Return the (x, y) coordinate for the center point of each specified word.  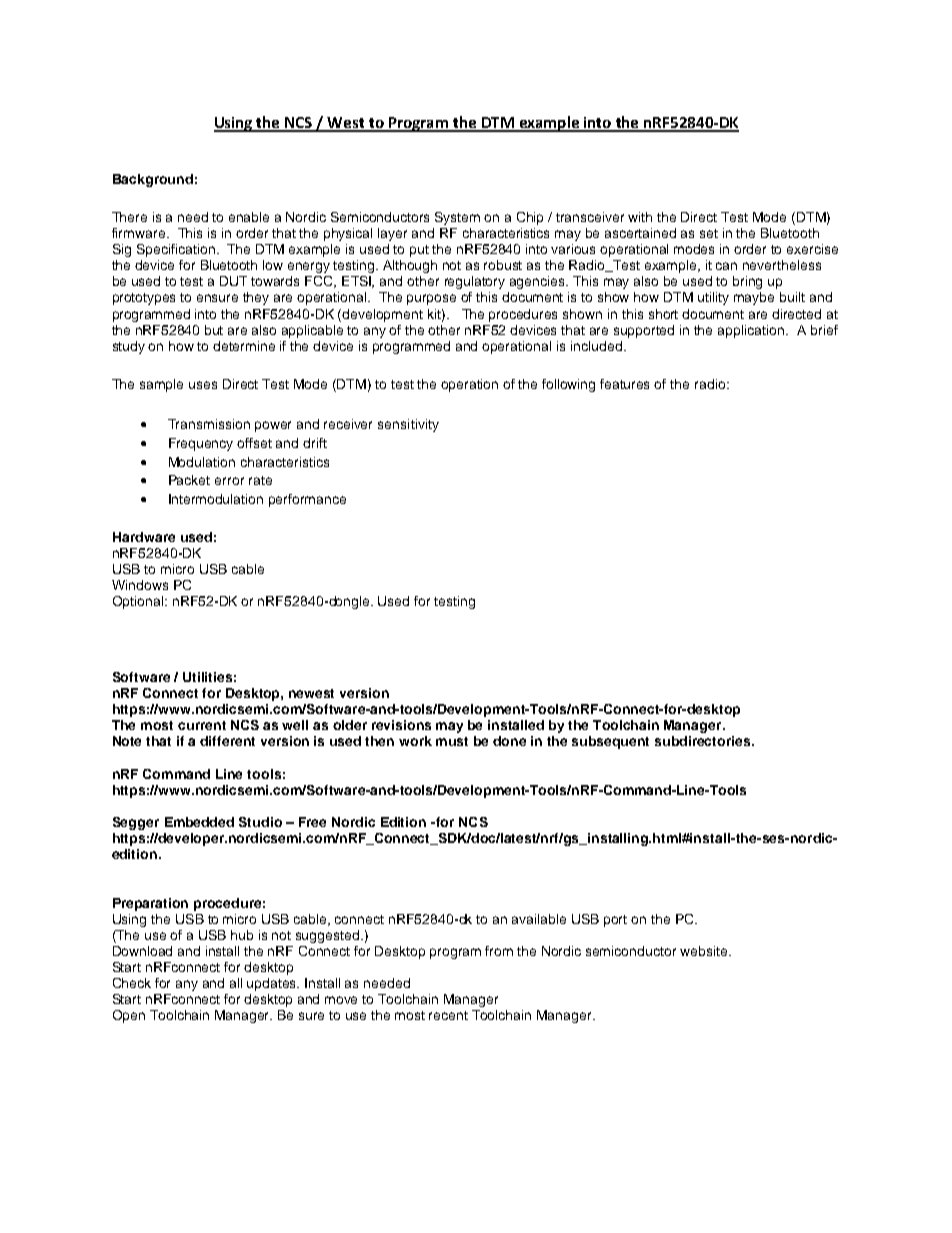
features (624, 384)
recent (448, 1015)
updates (273, 984)
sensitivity (408, 425)
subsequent (610, 742)
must (452, 741)
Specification (176, 250)
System (457, 218)
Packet (189, 480)
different (227, 741)
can (726, 266)
